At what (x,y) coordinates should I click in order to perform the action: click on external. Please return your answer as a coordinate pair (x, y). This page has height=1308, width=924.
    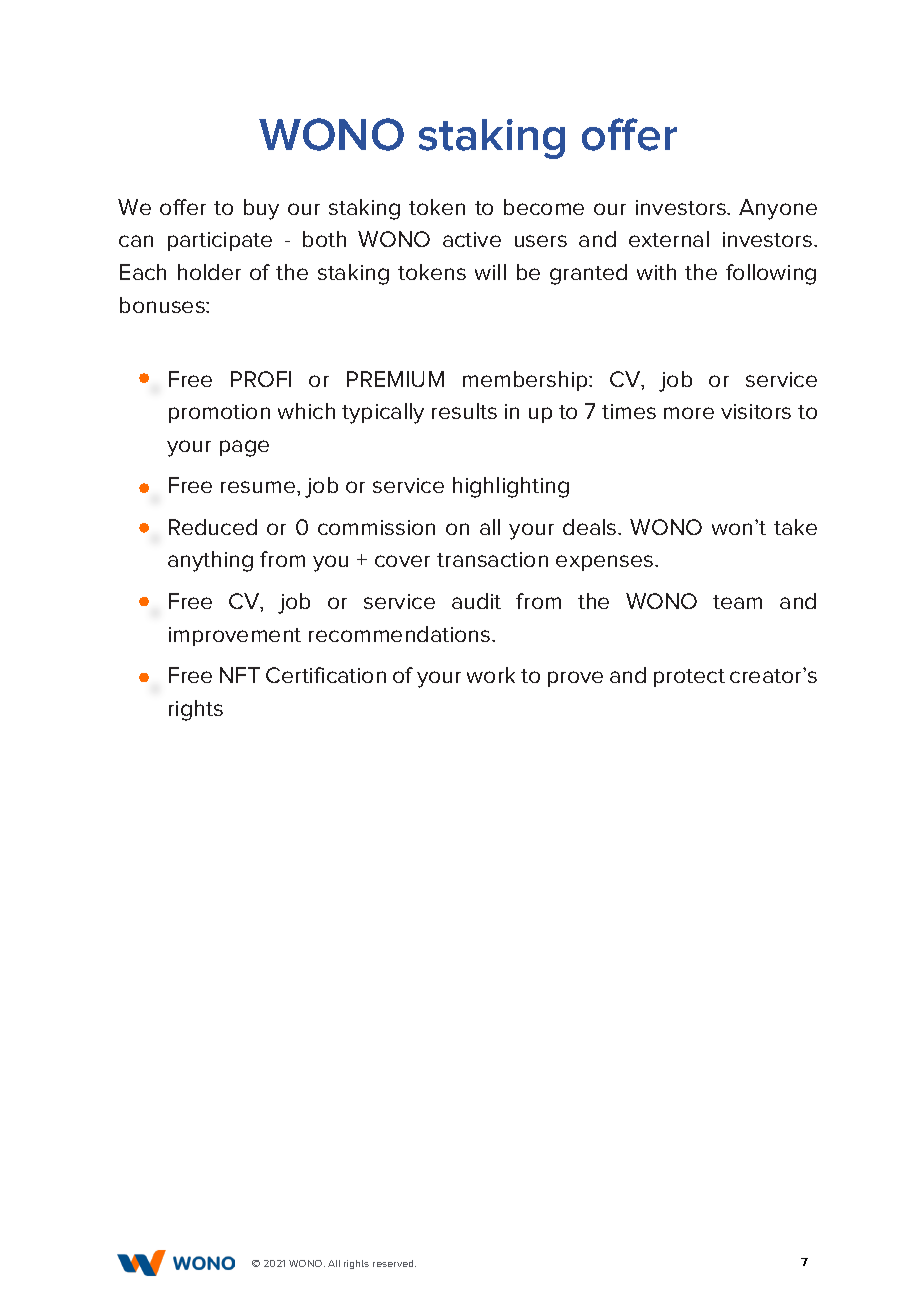
    Looking at the image, I should click on (669, 239).
